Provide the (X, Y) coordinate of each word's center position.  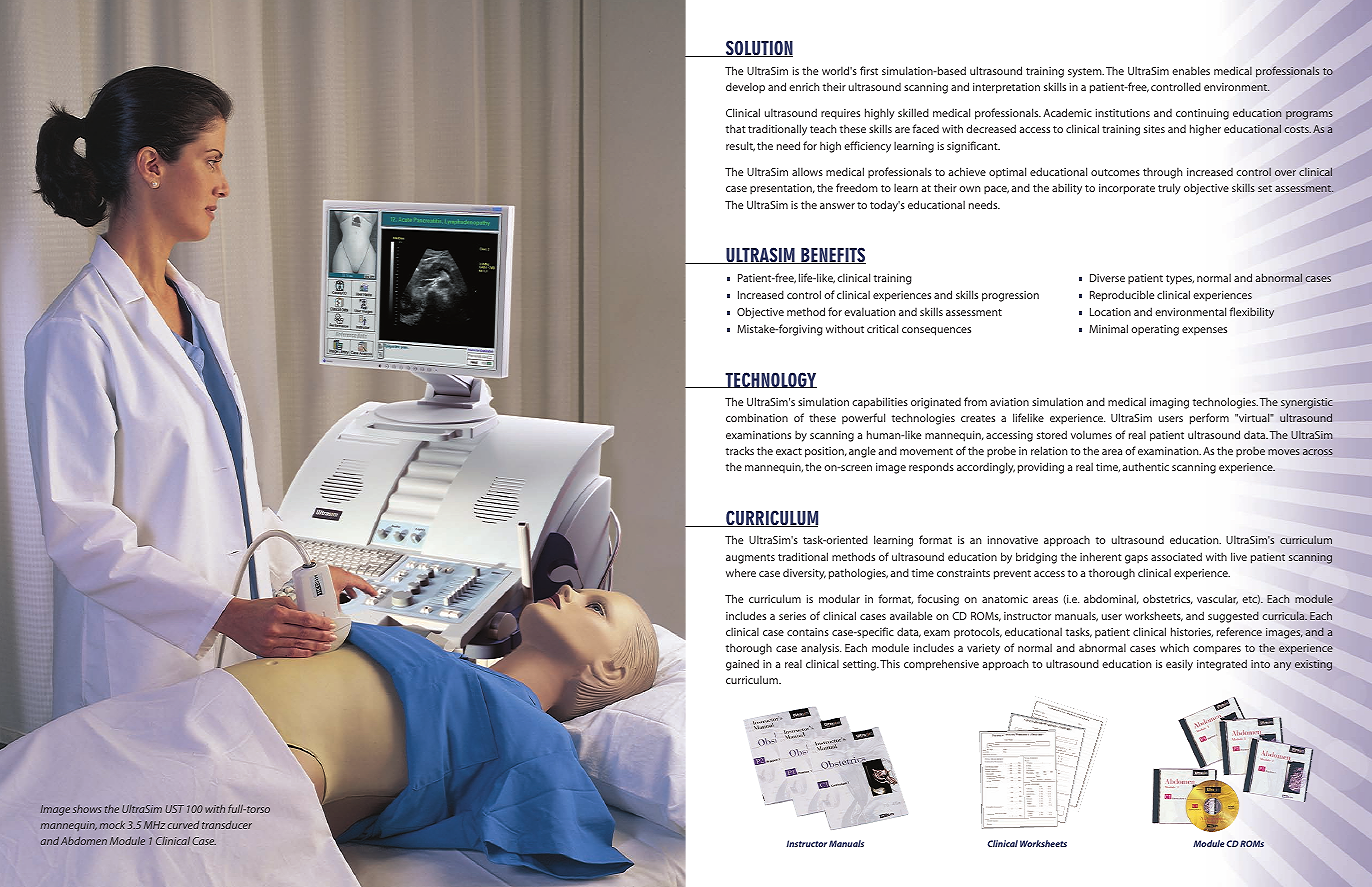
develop (745, 87)
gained (742, 665)
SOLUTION (758, 48)
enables (1191, 70)
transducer (227, 825)
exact (789, 451)
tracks (740, 450)
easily (1179, 665)
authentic (1145, 466)
